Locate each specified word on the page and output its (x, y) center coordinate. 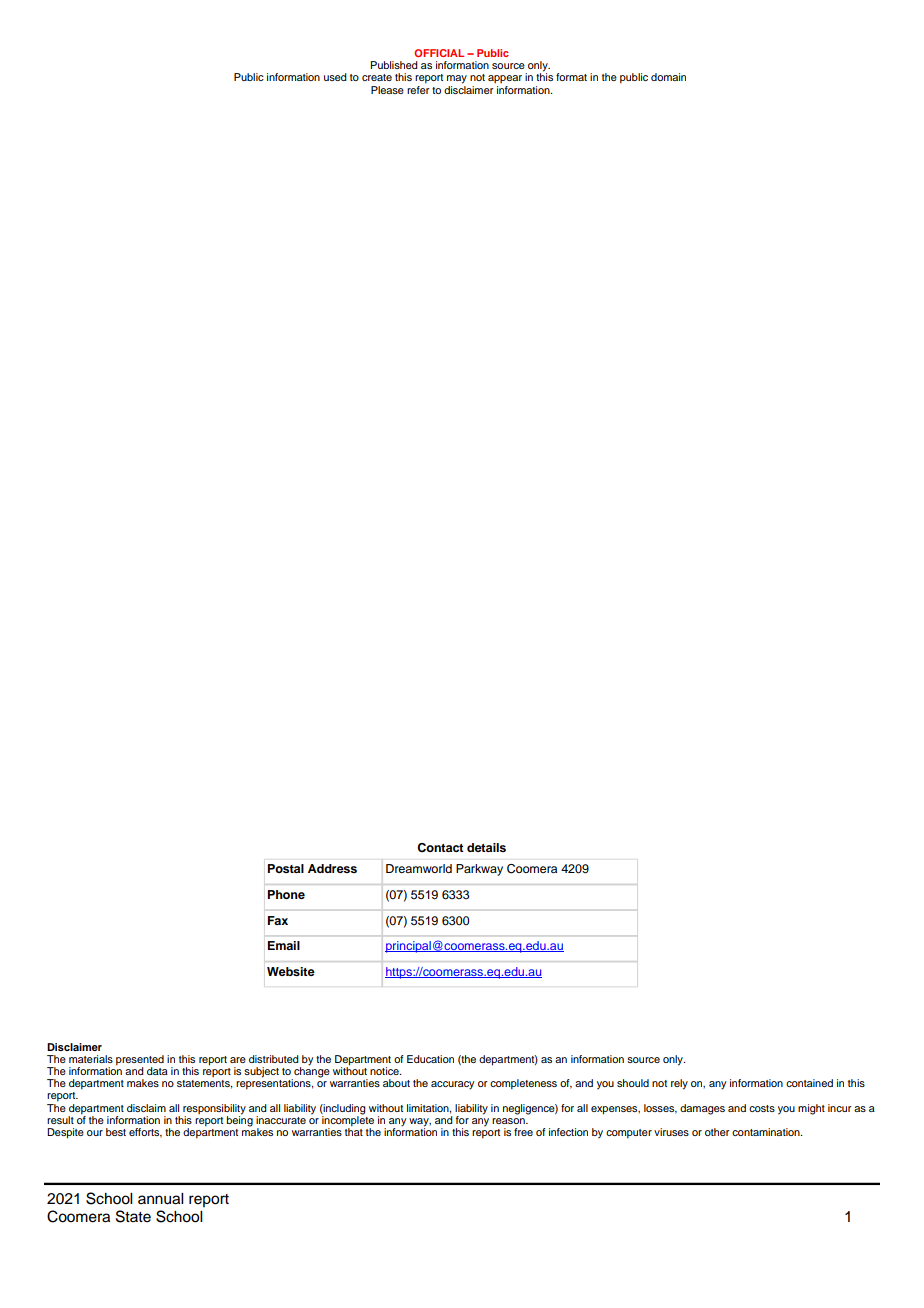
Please (387, 90)
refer (418, 90)
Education (430, 1059)
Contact (440, 848)
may (457, 79)
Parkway (479, 870)
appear (505, 79)
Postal (286, 868)
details (486, 847)
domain (668, 77)
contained (809, 1083)
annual (160, 1199)
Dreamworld (419, 868)
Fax (278, 920)
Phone (286, 894)
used (335, 77)
